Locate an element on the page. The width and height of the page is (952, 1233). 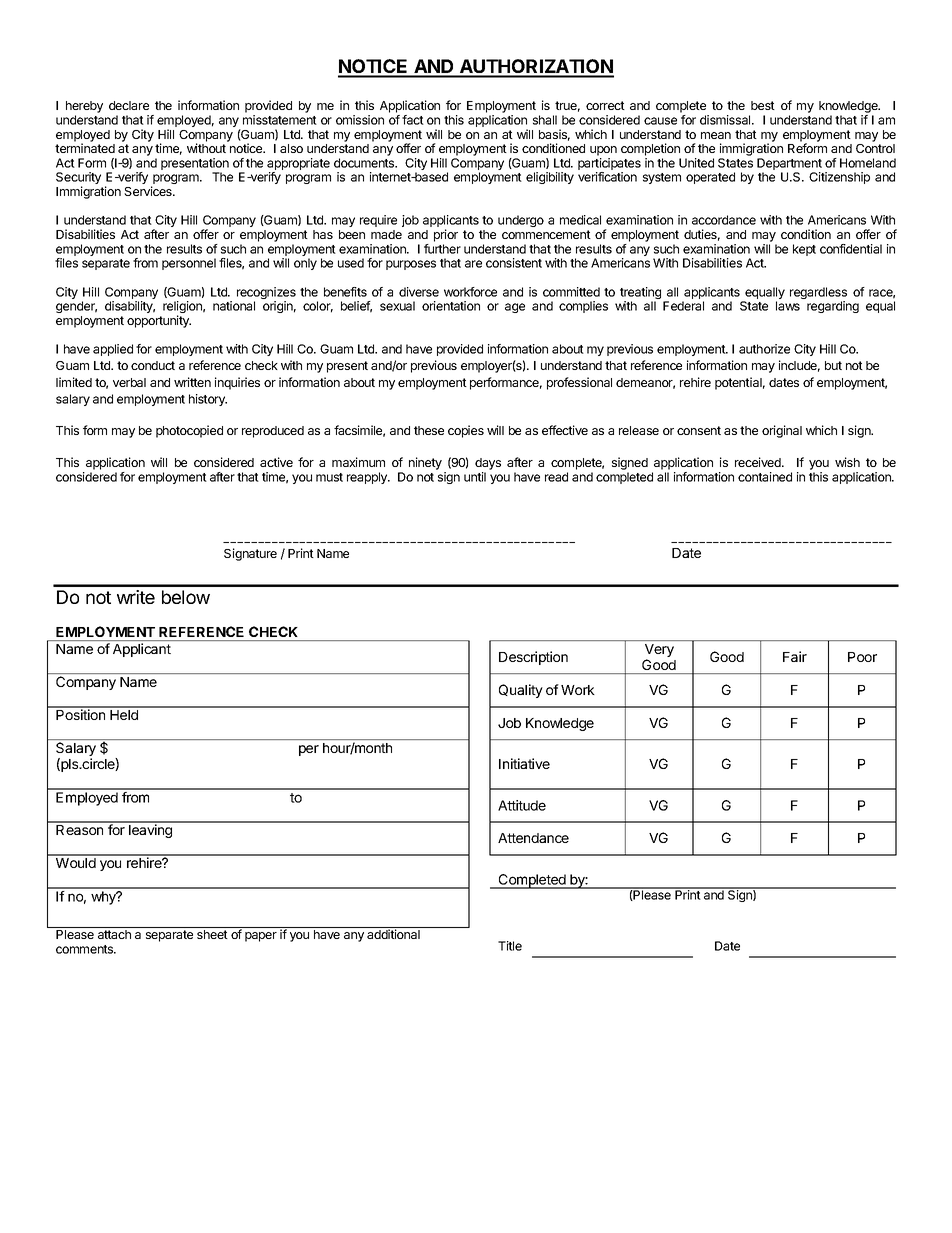
fact is located at coordinates (413, 120).
